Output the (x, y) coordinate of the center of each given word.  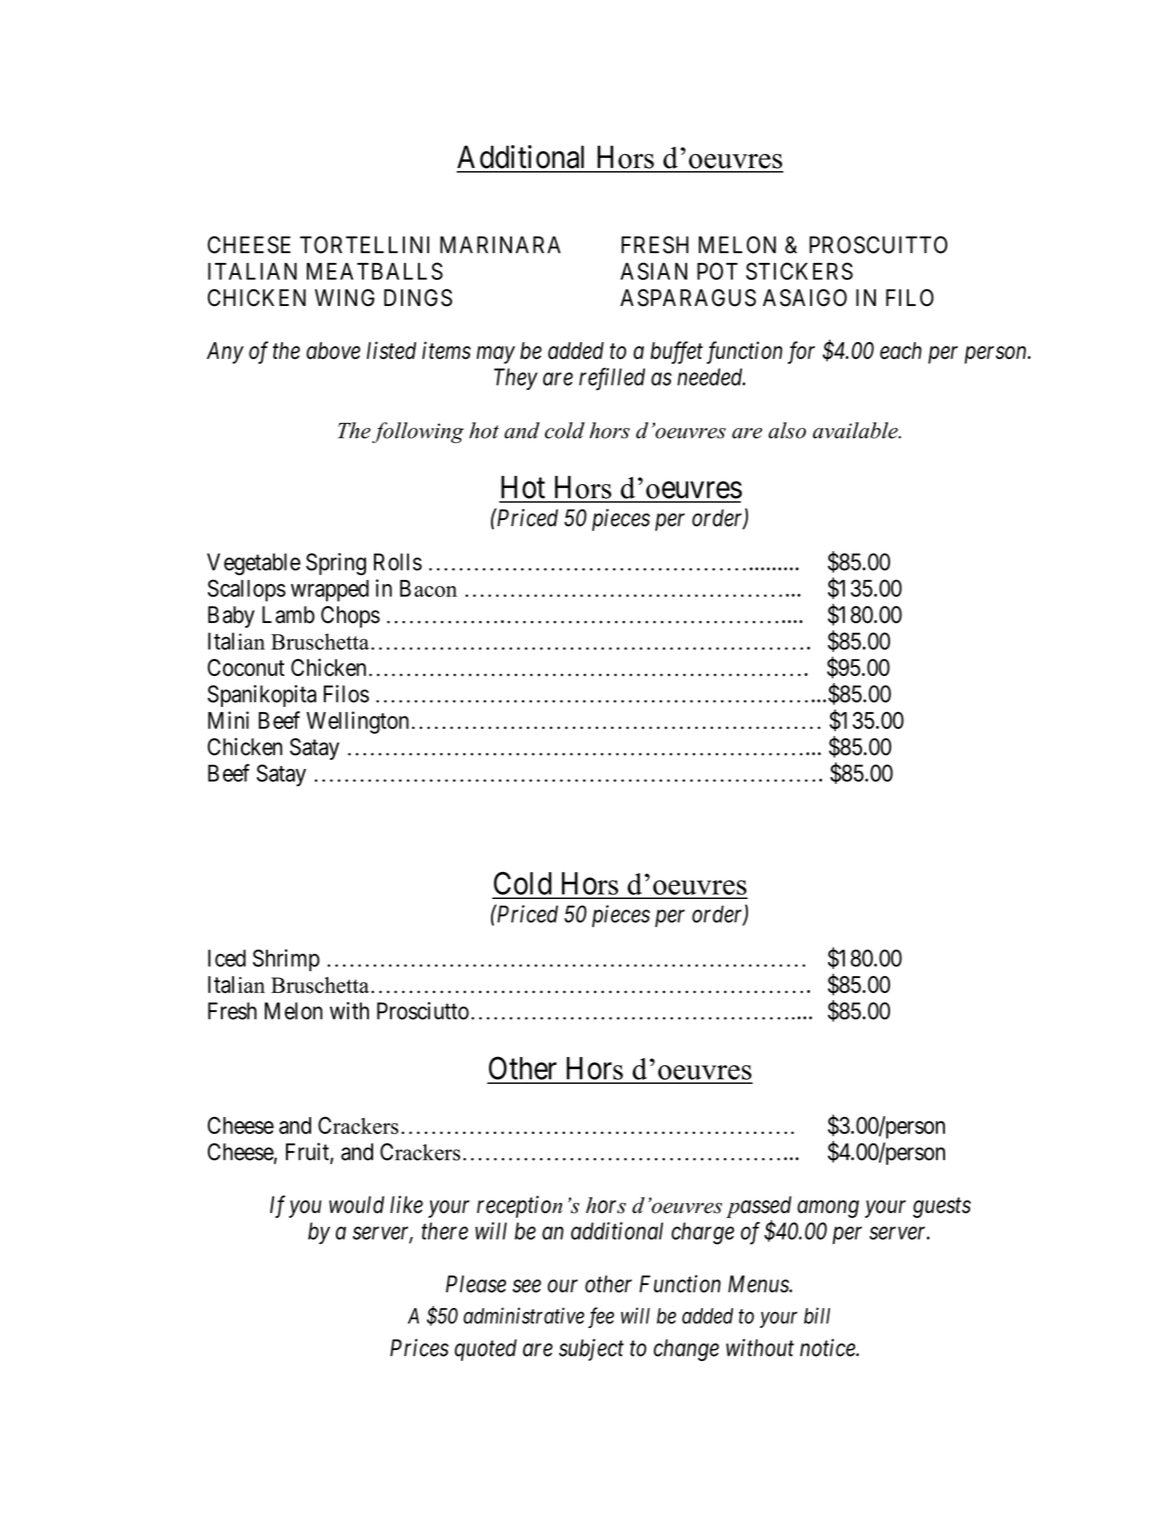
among (828, 1209)
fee (601, 1317)
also (787, 430)
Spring (336, 564)
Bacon (428, 588)
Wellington (357, 722)
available (856, 430)
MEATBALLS (375, 271)
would (356, 1205)
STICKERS (799, 271)
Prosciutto (423, 1011)
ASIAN (653, 271)
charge (702, 1233)
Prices (419, 1348)
